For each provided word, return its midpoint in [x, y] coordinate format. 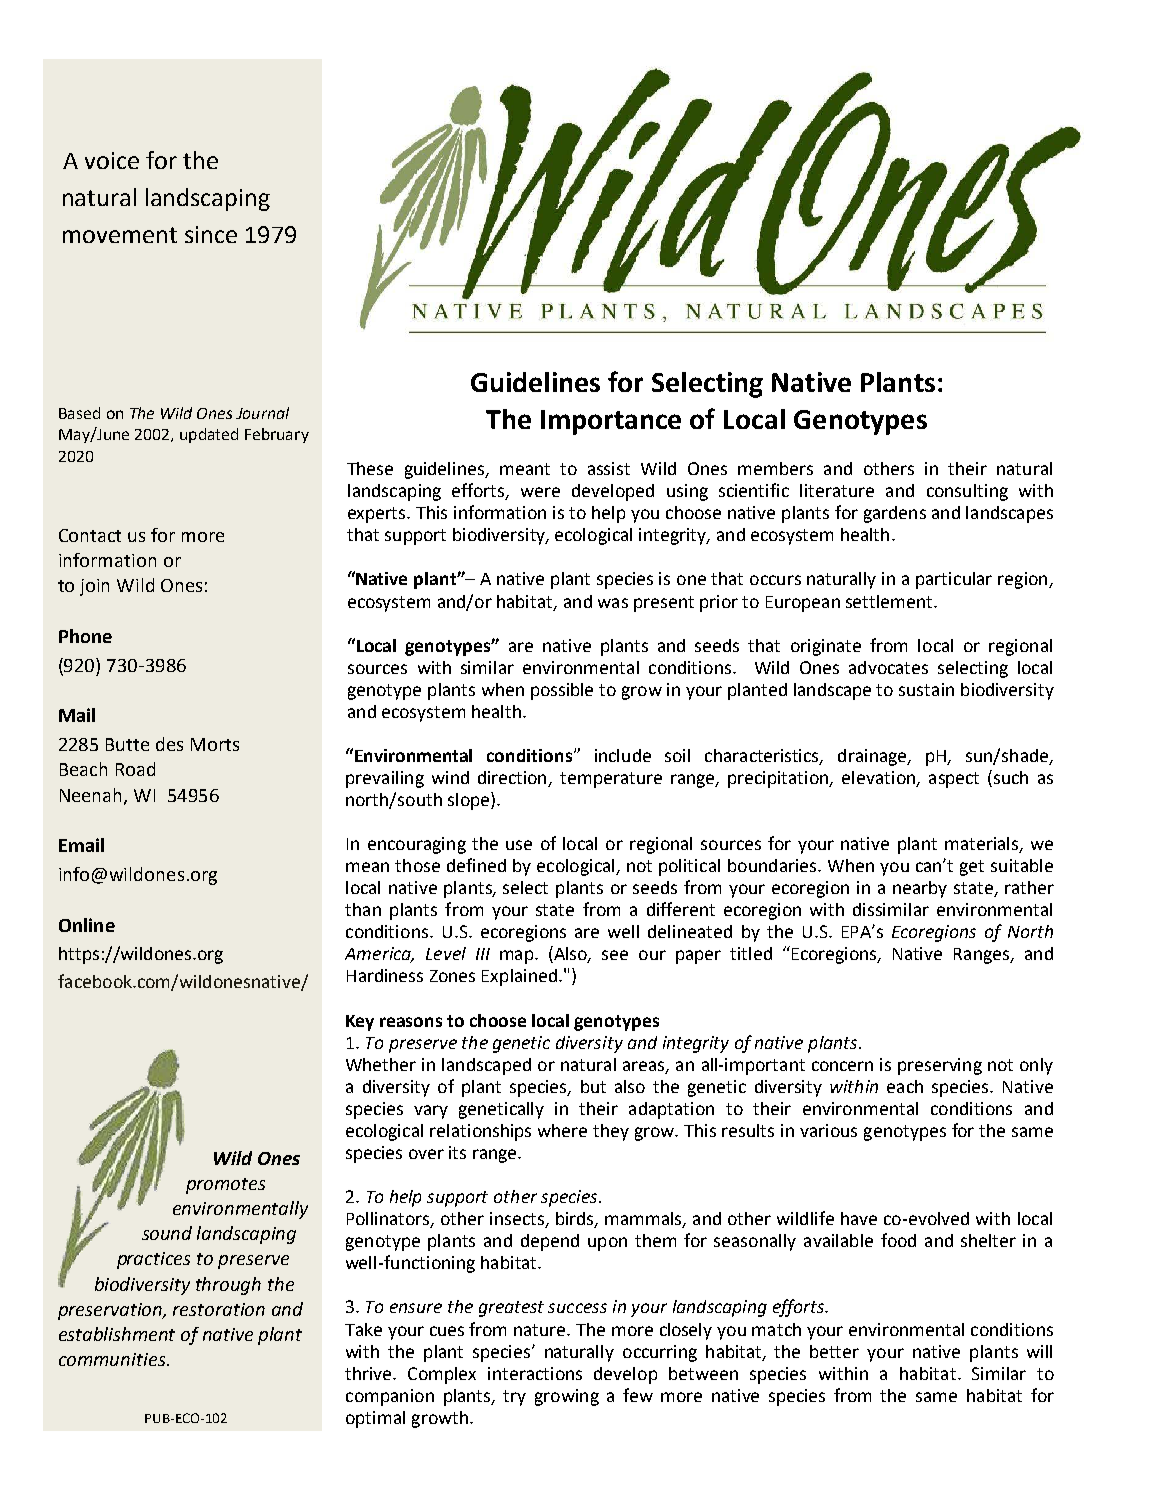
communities [113, 1359]
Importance [611, 422]
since [211, 234]
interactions [535, 1373]
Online [87, 925]
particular [954, 580]
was [613, 603]
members [775, 468]
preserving [940, 1066]
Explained [521, 977]
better [834, 1351]
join [94, 587]
